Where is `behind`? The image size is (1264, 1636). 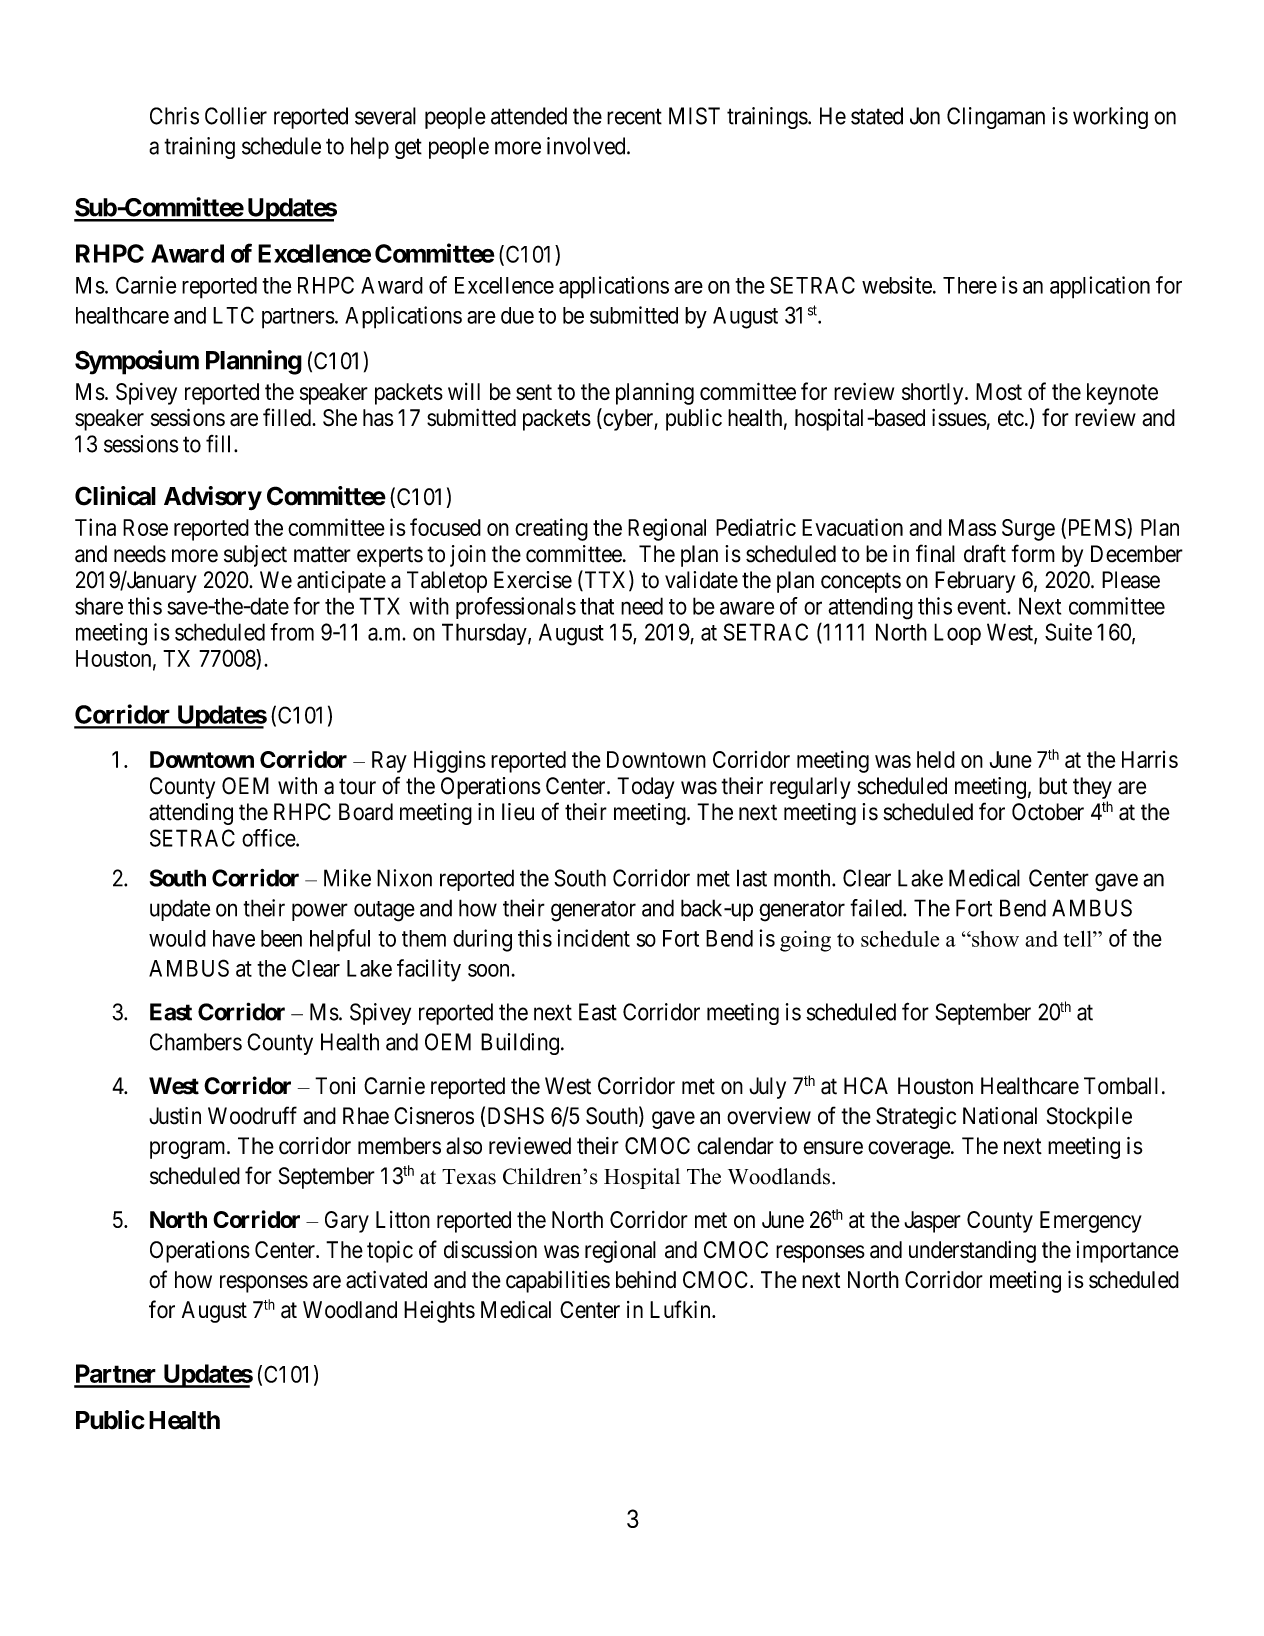
behind is located at coordinates (646, 1280).
